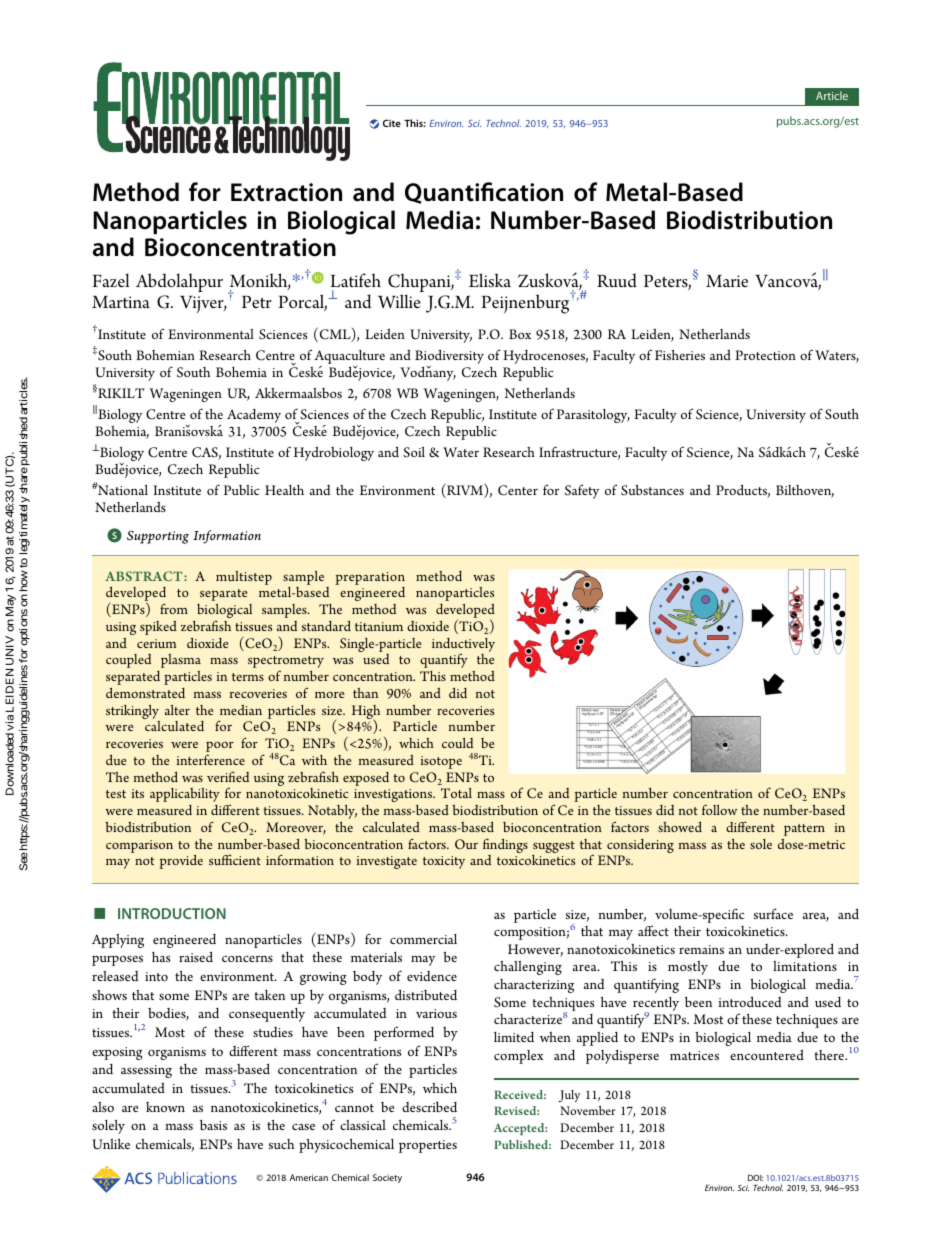 The width and height of the document is (952, 1246). What do you see at coordinates (254, 416) in the document?
I see `Academy` at bounding box center [254, 416].
